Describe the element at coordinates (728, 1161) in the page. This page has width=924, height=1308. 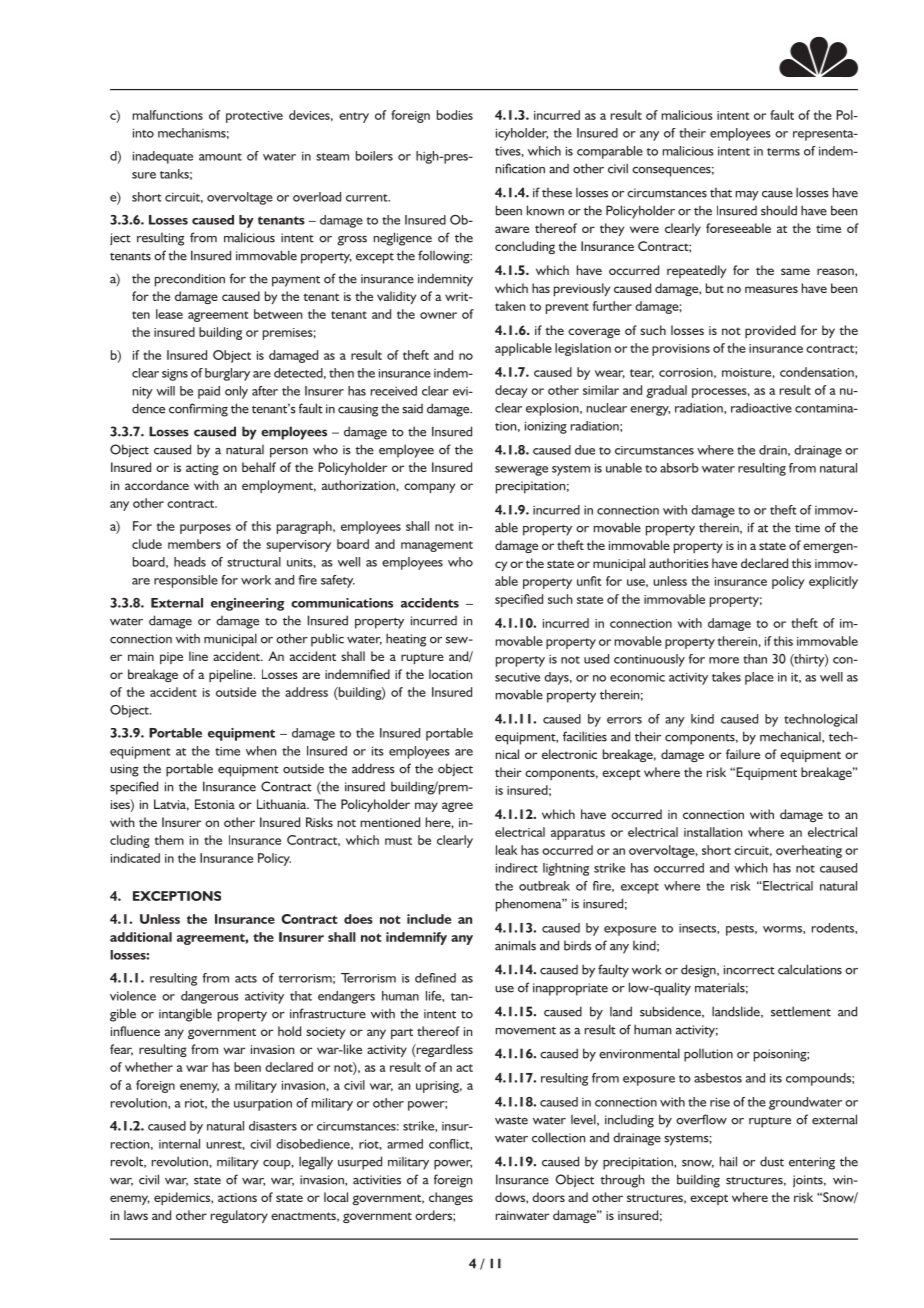
I see `hail` at that location.
